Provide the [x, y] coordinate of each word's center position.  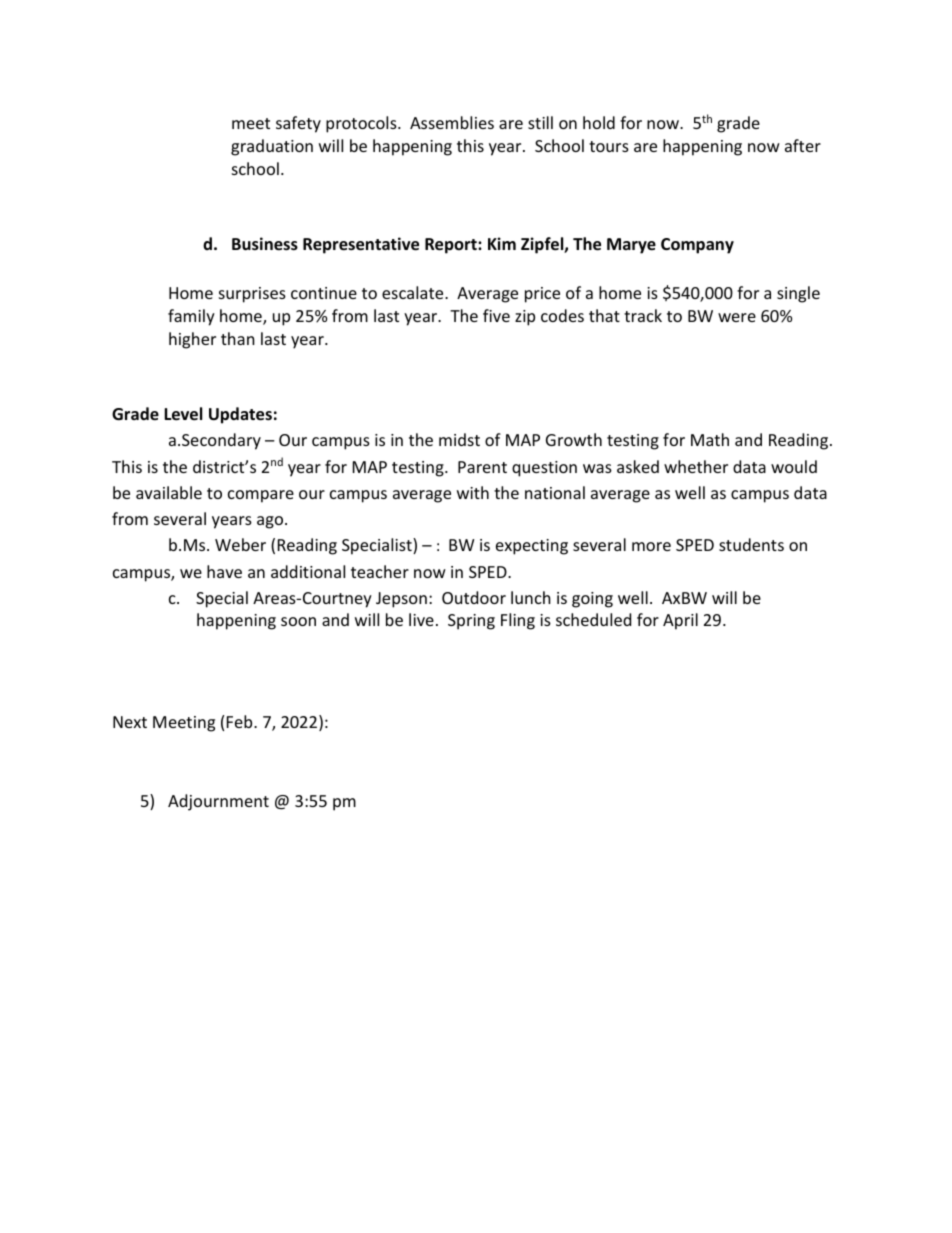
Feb [241, 721]
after [803, 145]
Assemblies [452, 122]
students [751, 544]
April [680, 621]
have [224, 571]
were [737, 317]
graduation [272, 147]
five [496, 315]
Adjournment [218, 802]
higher [192, 340]
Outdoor [474, 597]
